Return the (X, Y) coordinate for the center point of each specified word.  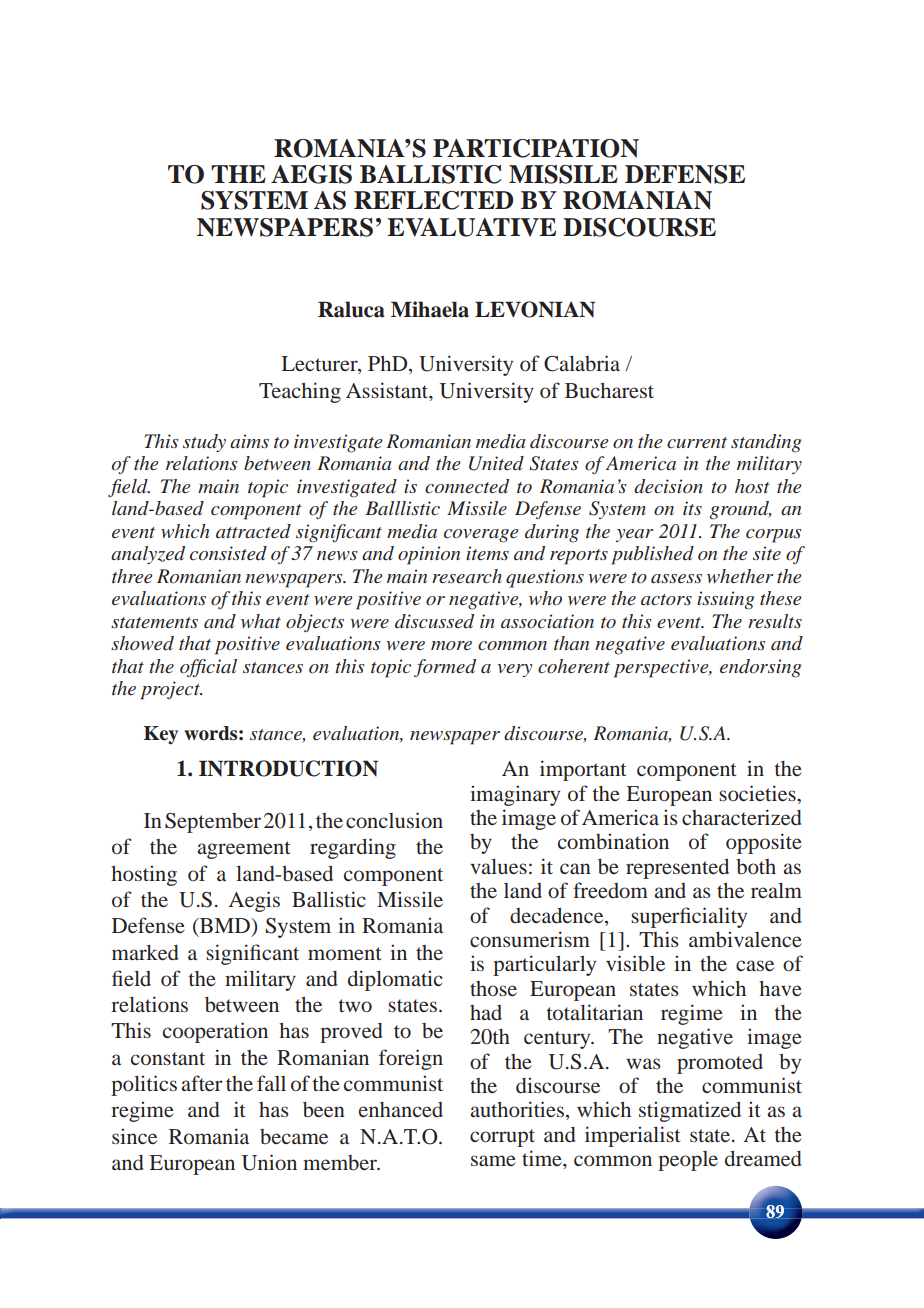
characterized (742, 817)
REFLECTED (433, 200)
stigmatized (690, 1111)
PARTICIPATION (536, 148)
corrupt (502, 1138)
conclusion (394, 820)
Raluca (351, 309)
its (692, 508)
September (213, 823)
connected (467, 486)
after (201, 1083)
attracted (253, 531)
